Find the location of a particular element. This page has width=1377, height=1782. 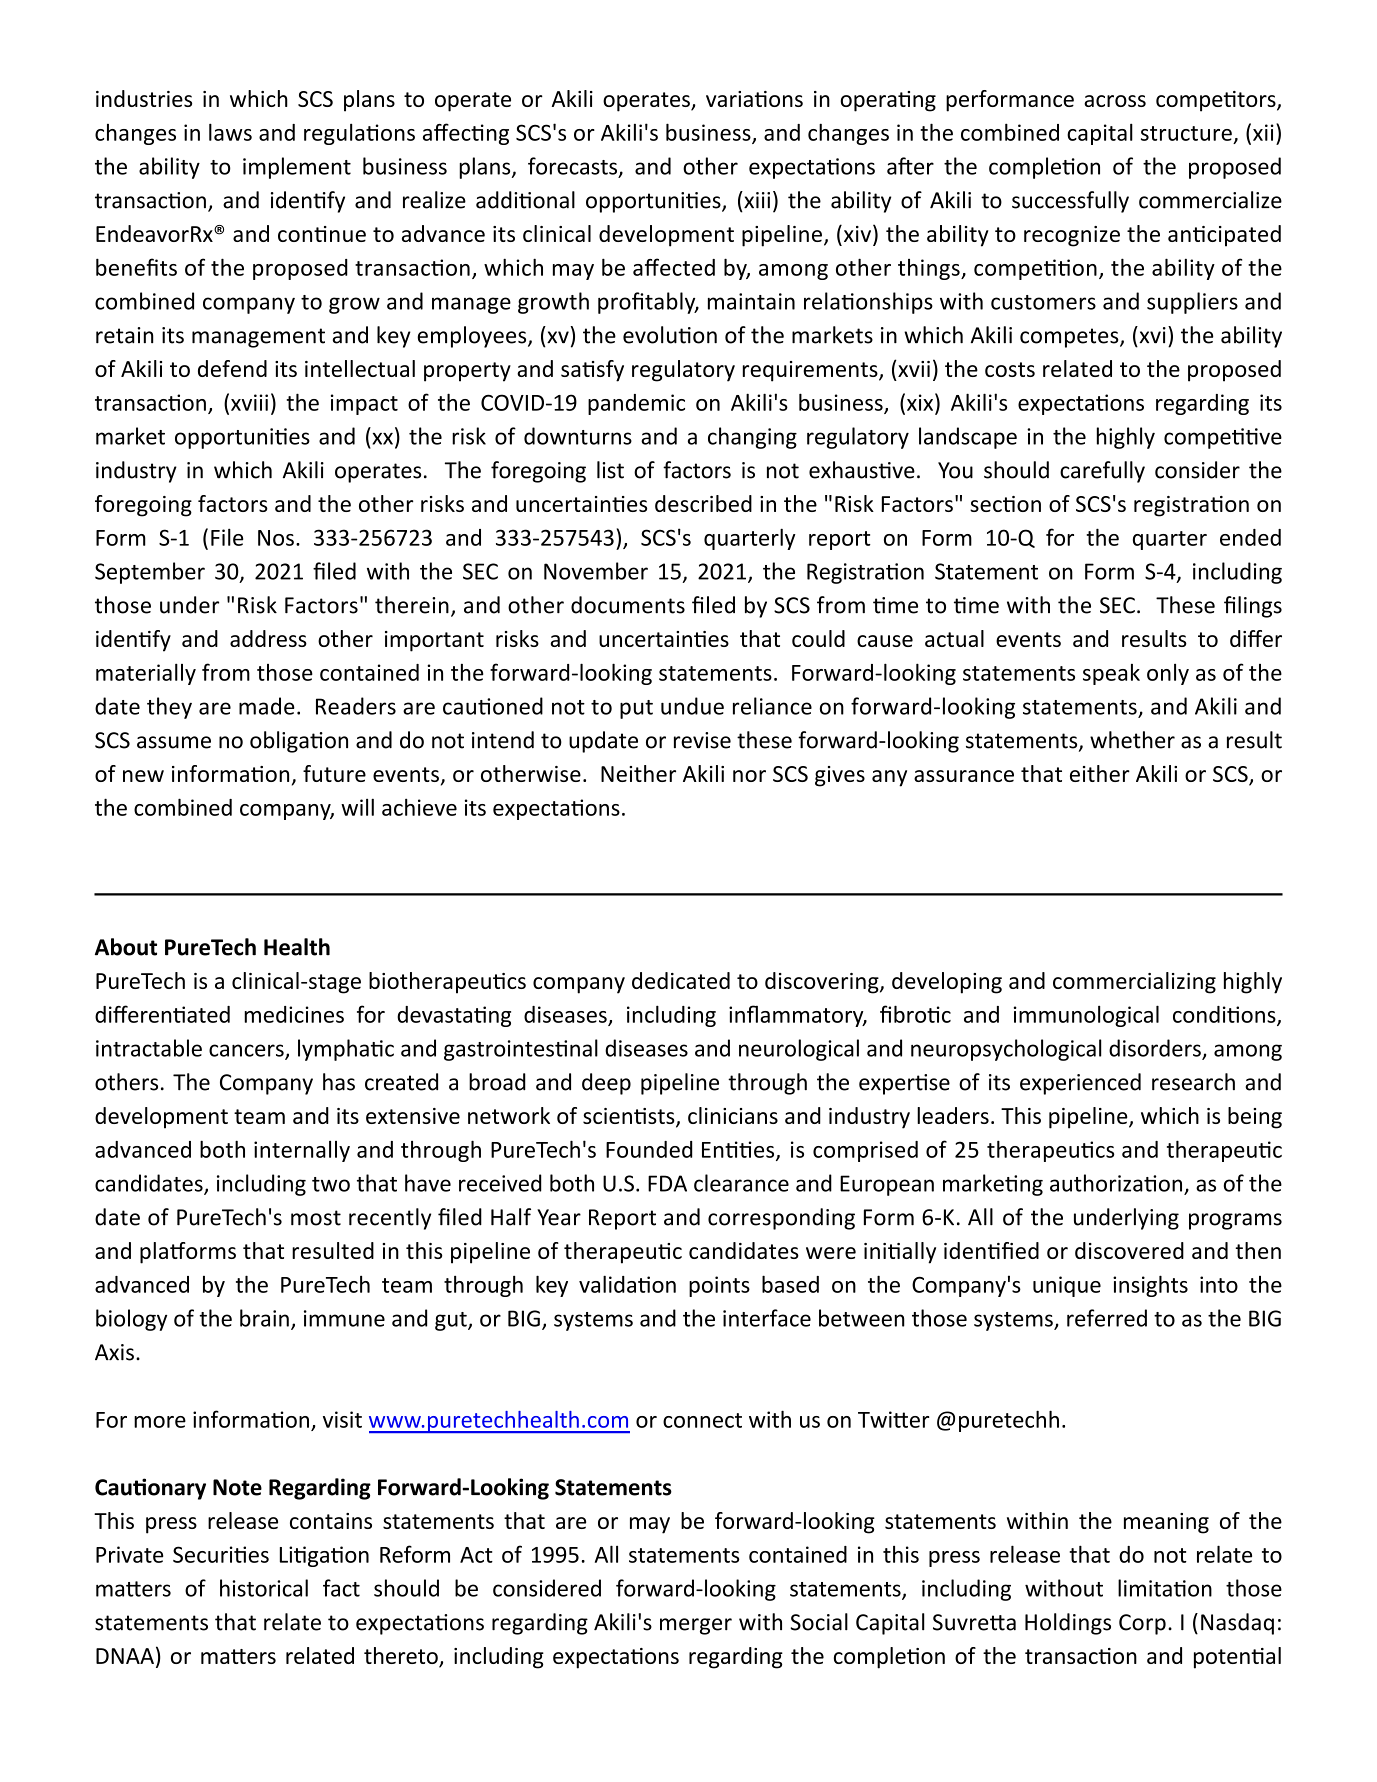

cancers is located at coordinates (247, 1051).
